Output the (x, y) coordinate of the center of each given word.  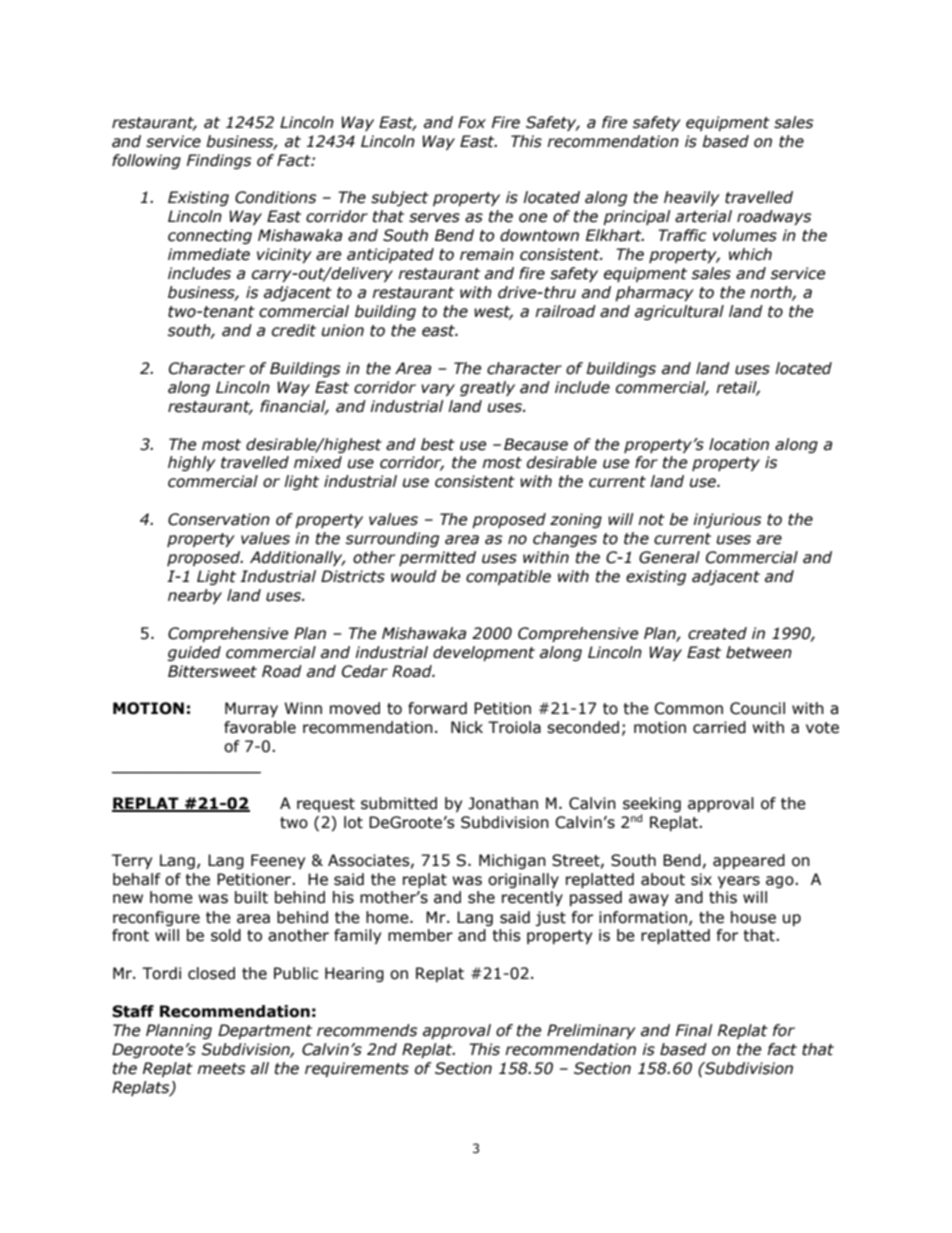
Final (694, 1030)
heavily (692, 198)
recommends (367, 1030)
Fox (472, 122)
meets (221, 1069)
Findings (219, 161)
